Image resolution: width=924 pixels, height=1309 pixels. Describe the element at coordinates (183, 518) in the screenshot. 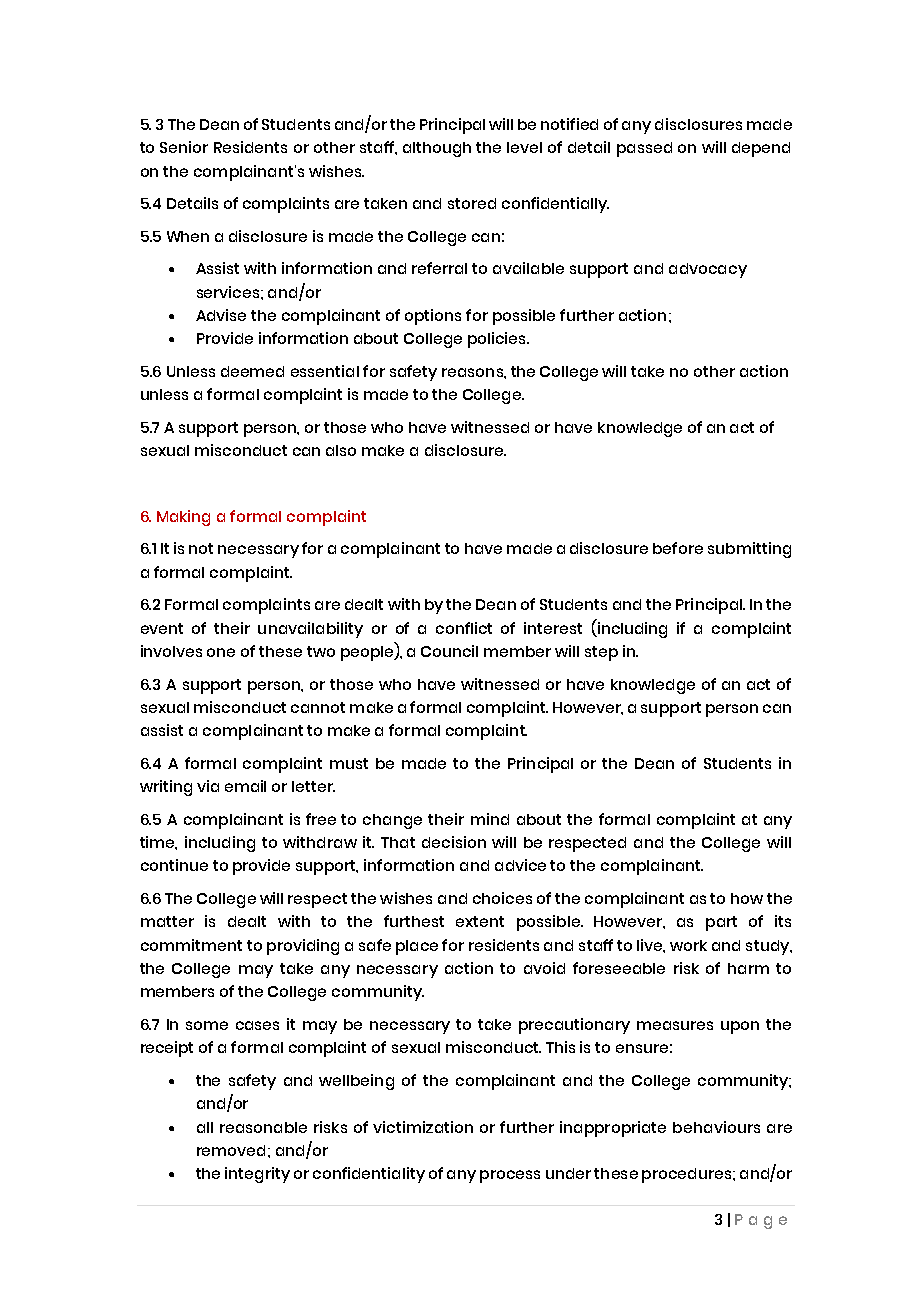

I see `Making` at that location.
